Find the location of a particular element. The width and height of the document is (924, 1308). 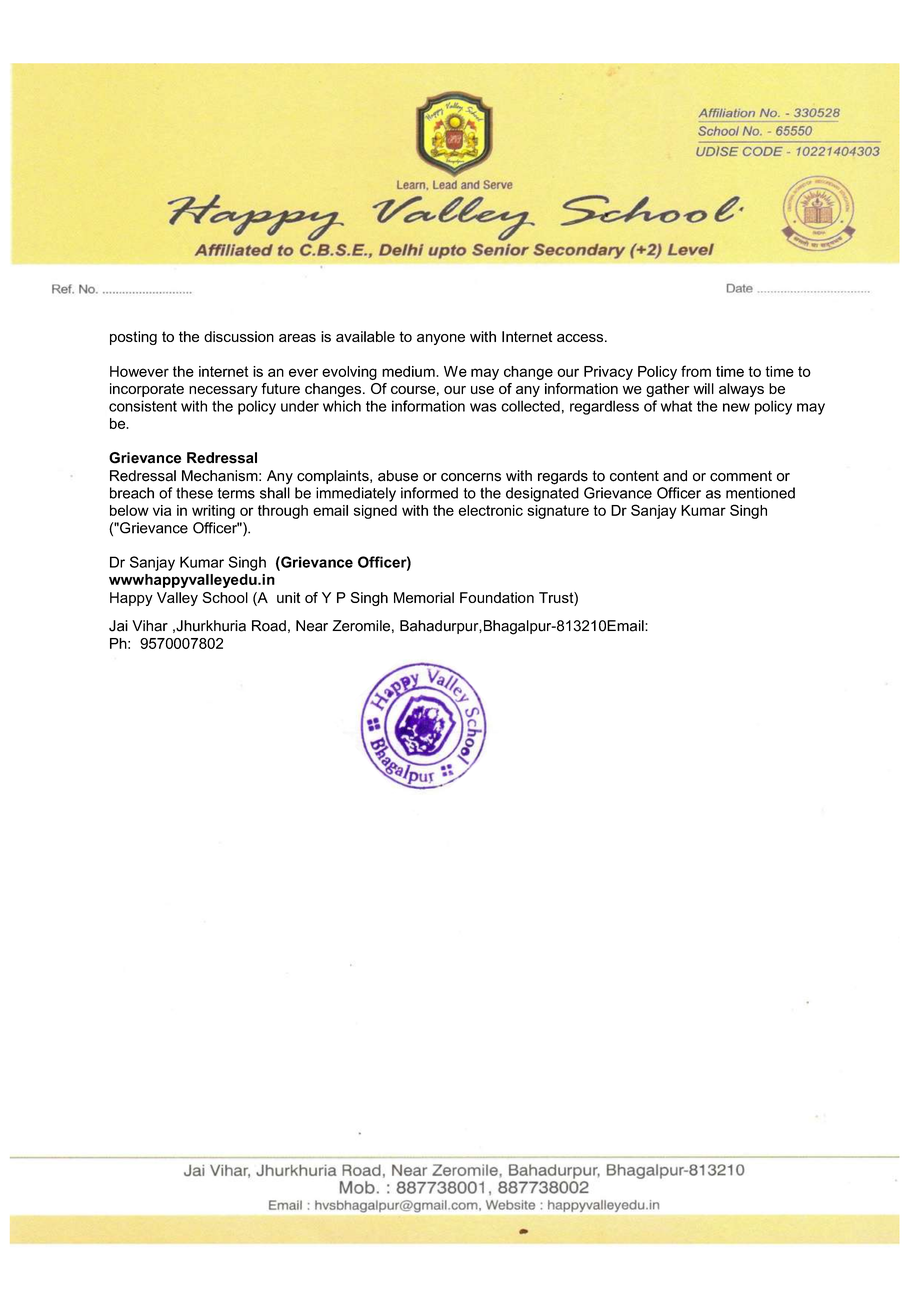

access is located at coordinates (581, 338).
